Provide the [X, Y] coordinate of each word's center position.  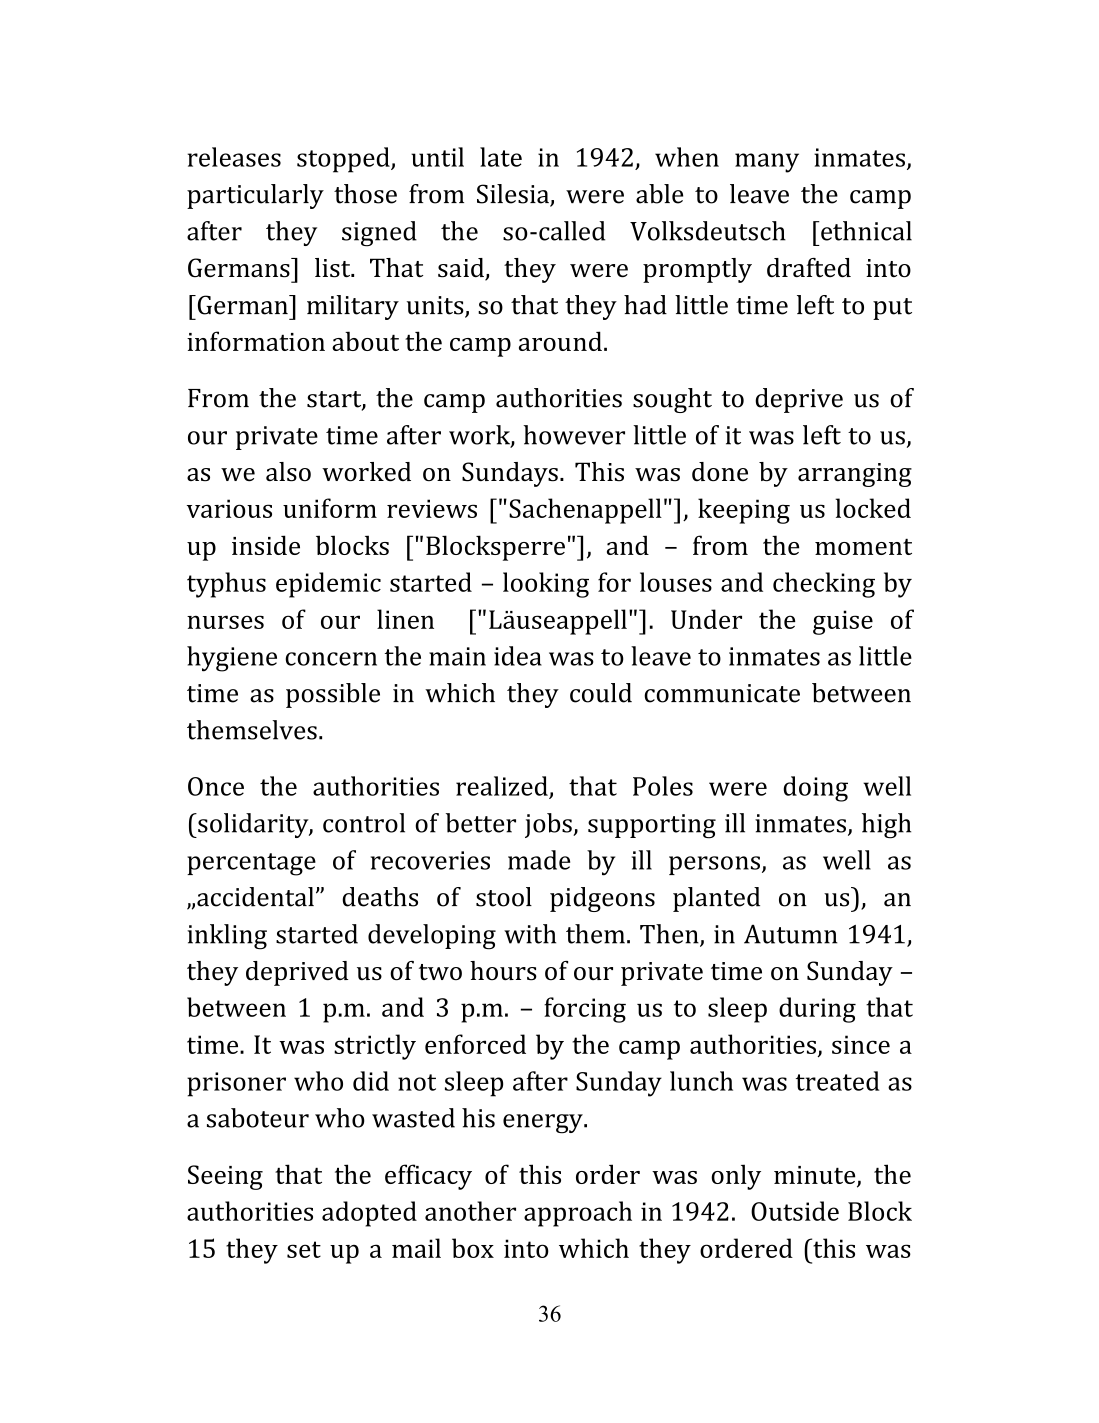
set [304, 1249]
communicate [722, 693]
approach [578, 1214]
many [767, 163]
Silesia [514, 195]
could [601, 693]
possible [333, 695]
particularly [255, 196]
